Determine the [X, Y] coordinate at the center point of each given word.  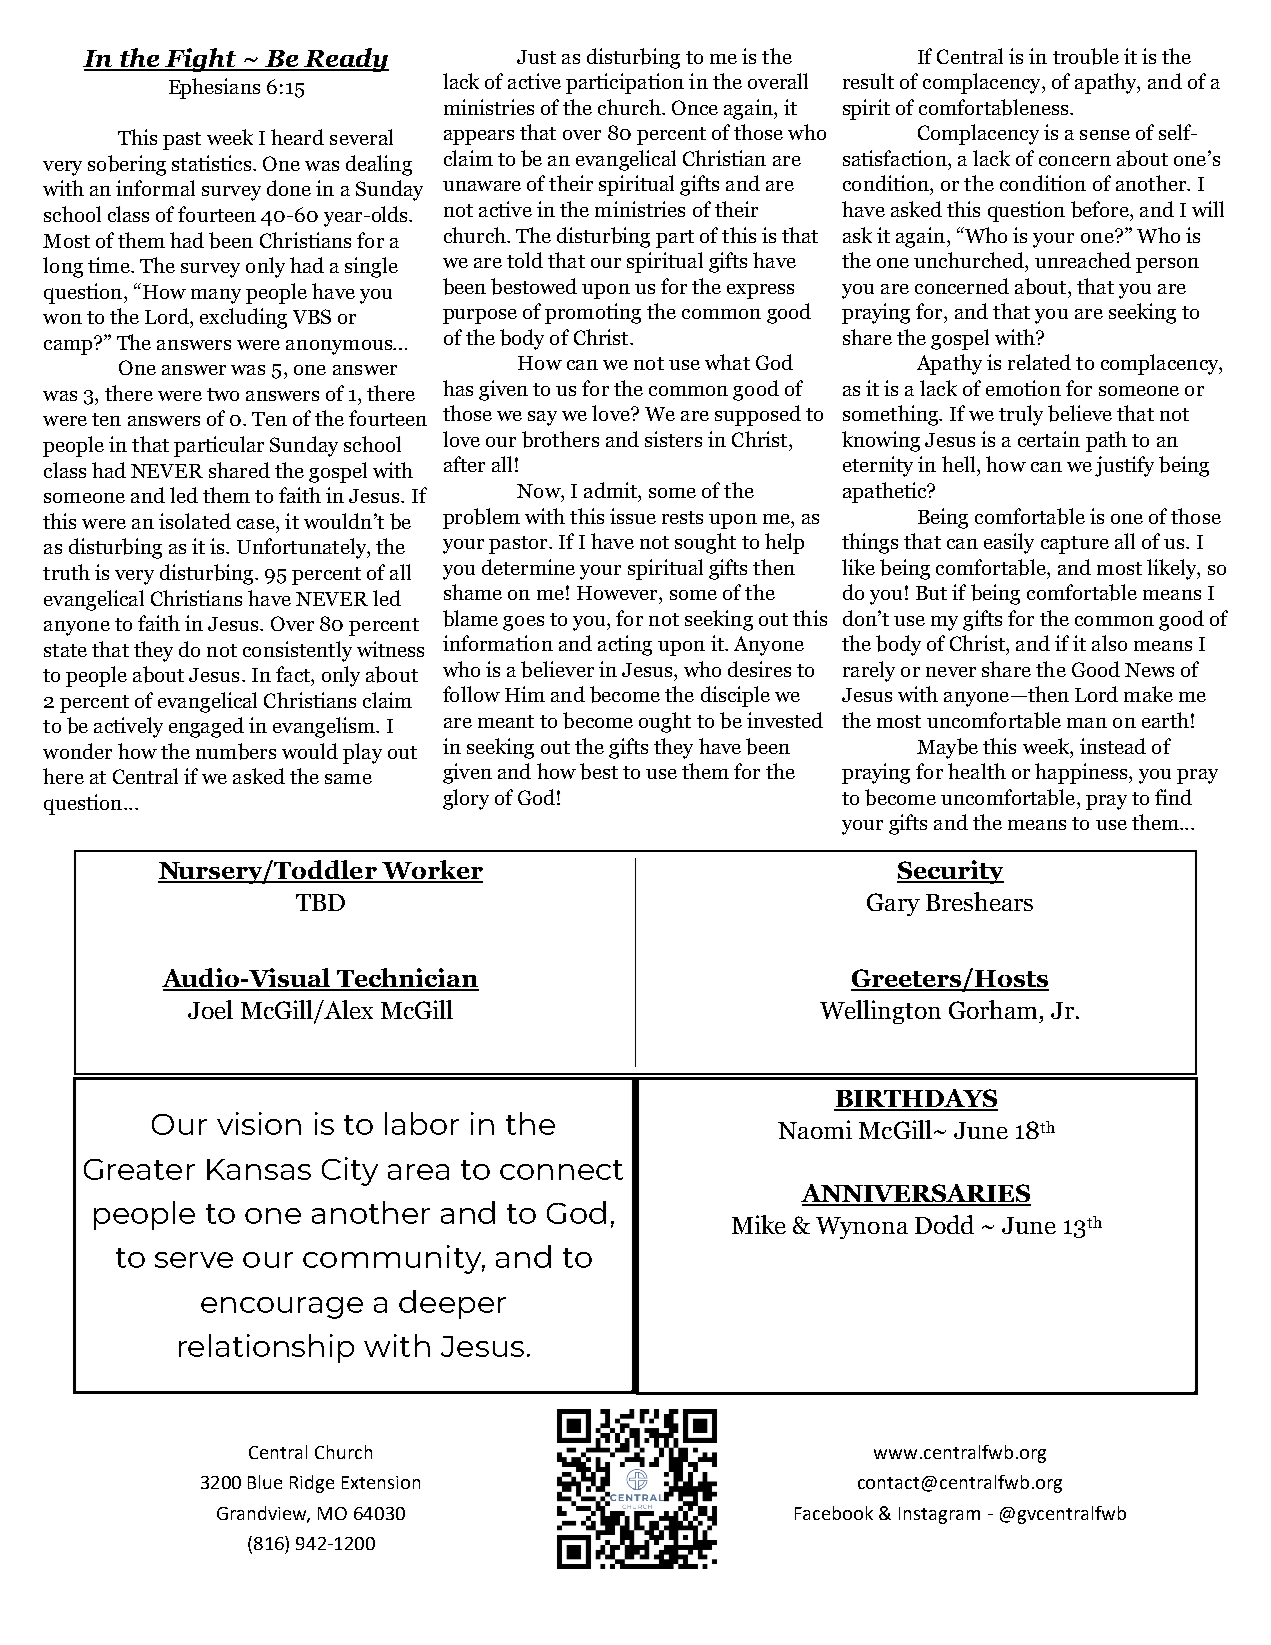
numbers [236, 751]
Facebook [834, 1513]
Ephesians [214, 88]
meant [506, 721]
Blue [265, 1482]
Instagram [939, 1515]
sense [1105, 135]
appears [479, 137]
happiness [1082, 773]
